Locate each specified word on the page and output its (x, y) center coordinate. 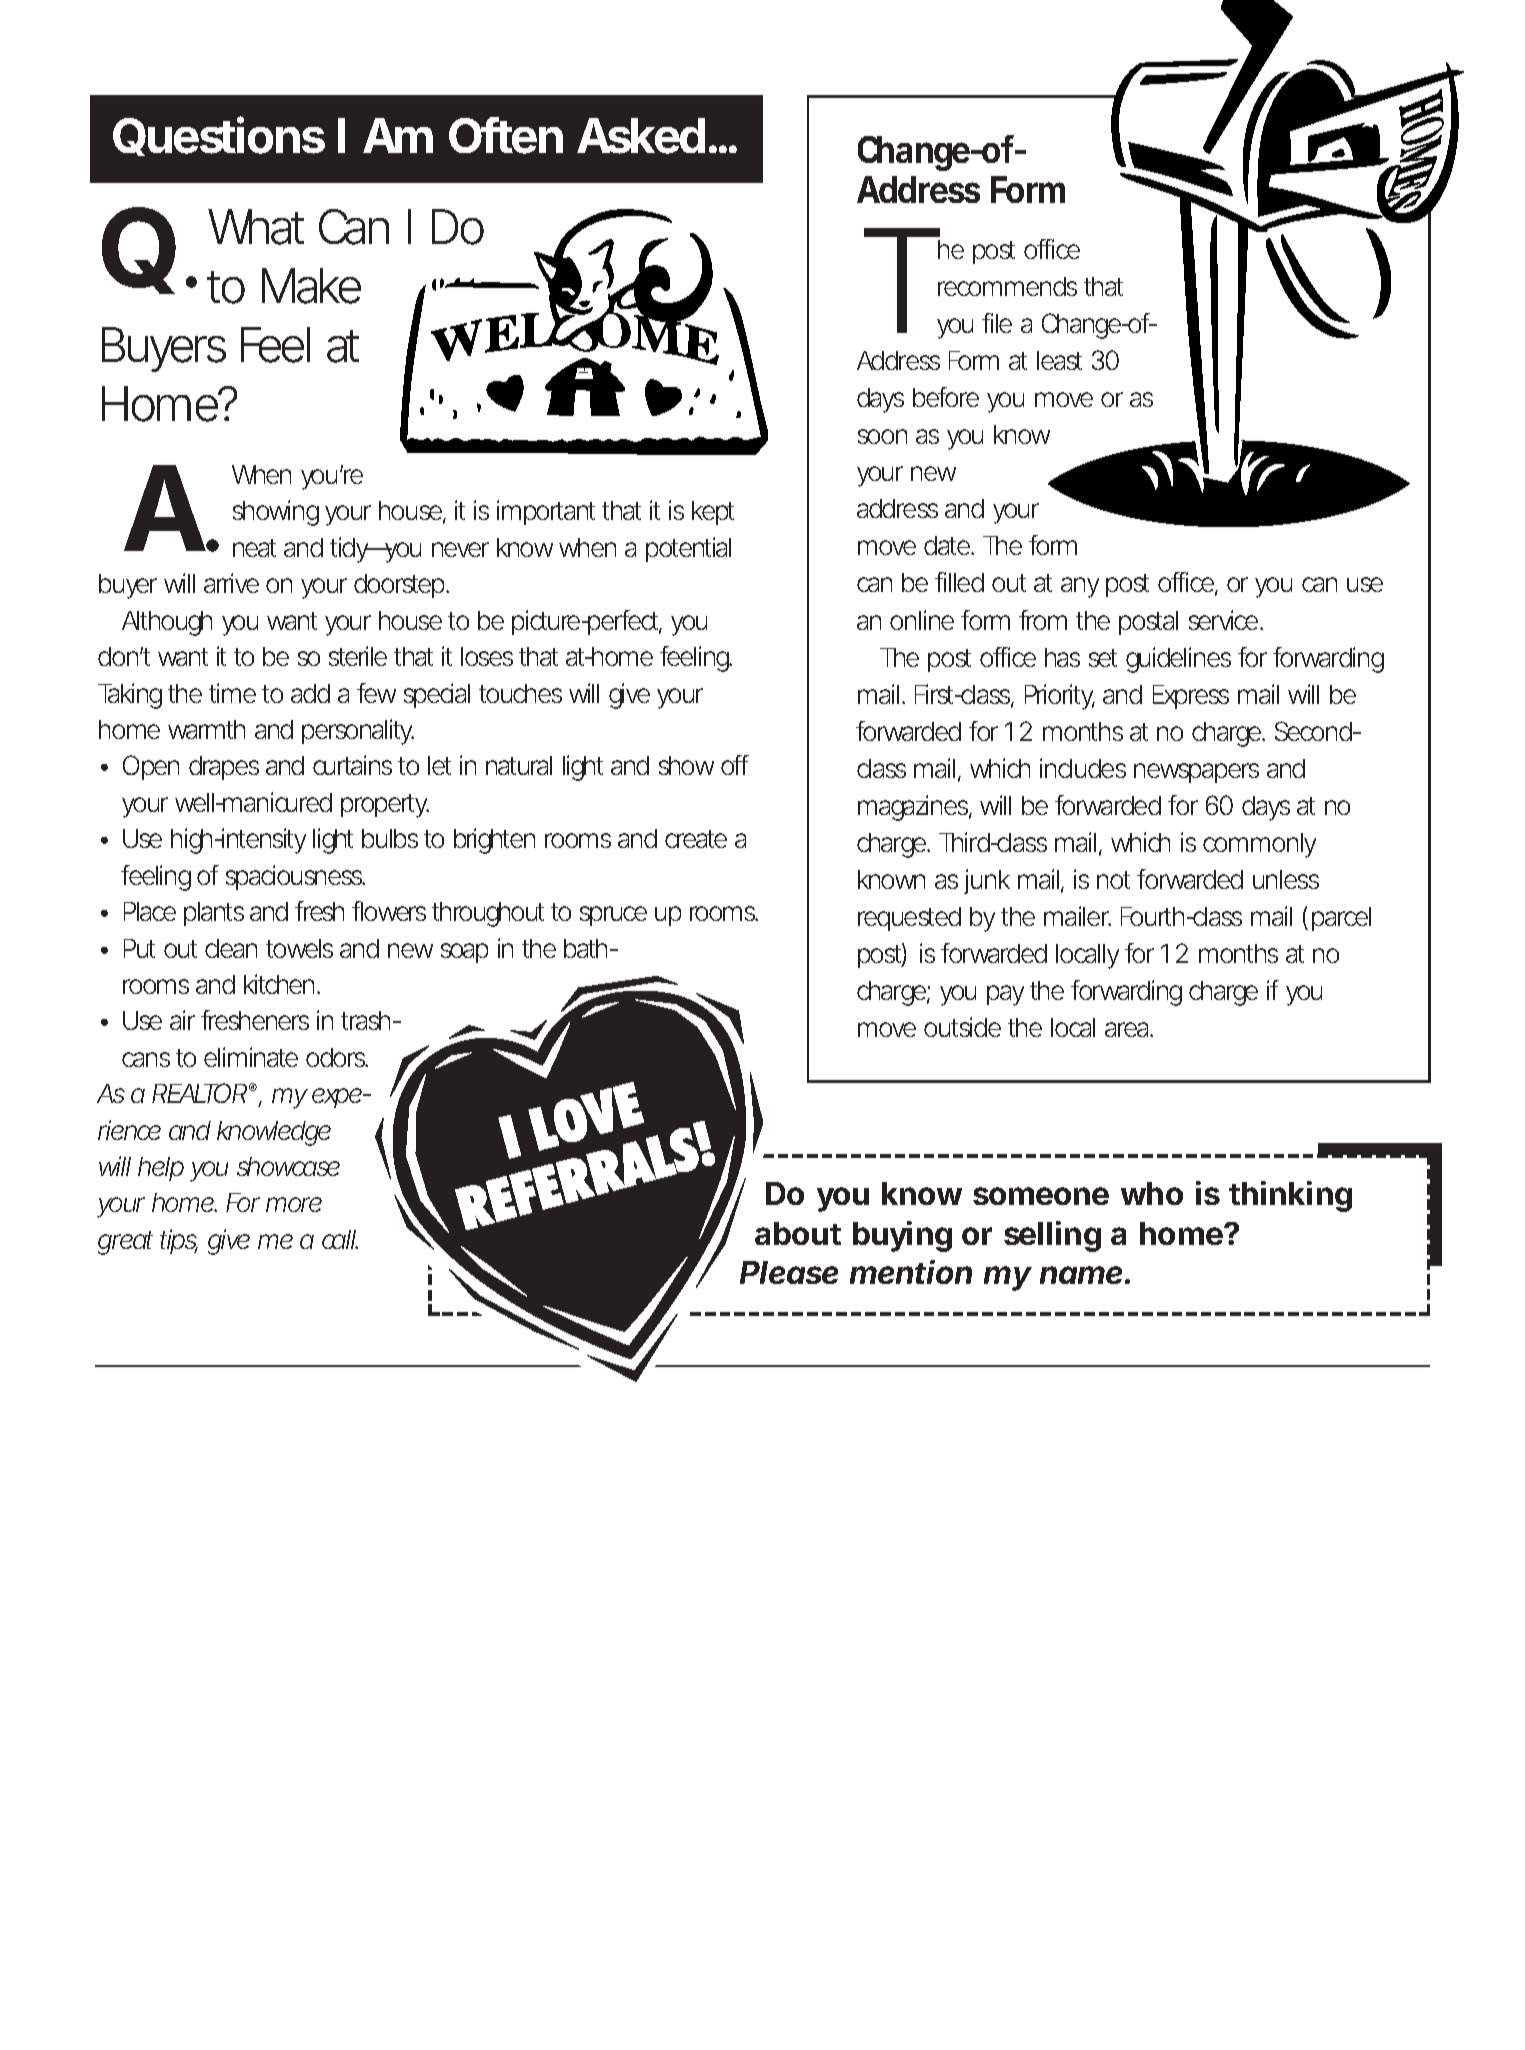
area (1128, 1029)
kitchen (281, 984)
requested (909, 919)
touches (520, 693)
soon (882, 436)
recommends (1007, 286)
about (798, 1233)
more (294, 1204)
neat (254, 548)
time (232, 693)
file (997, 323)
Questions (219, 136)
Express (1191, 697)
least (1059, 360)
